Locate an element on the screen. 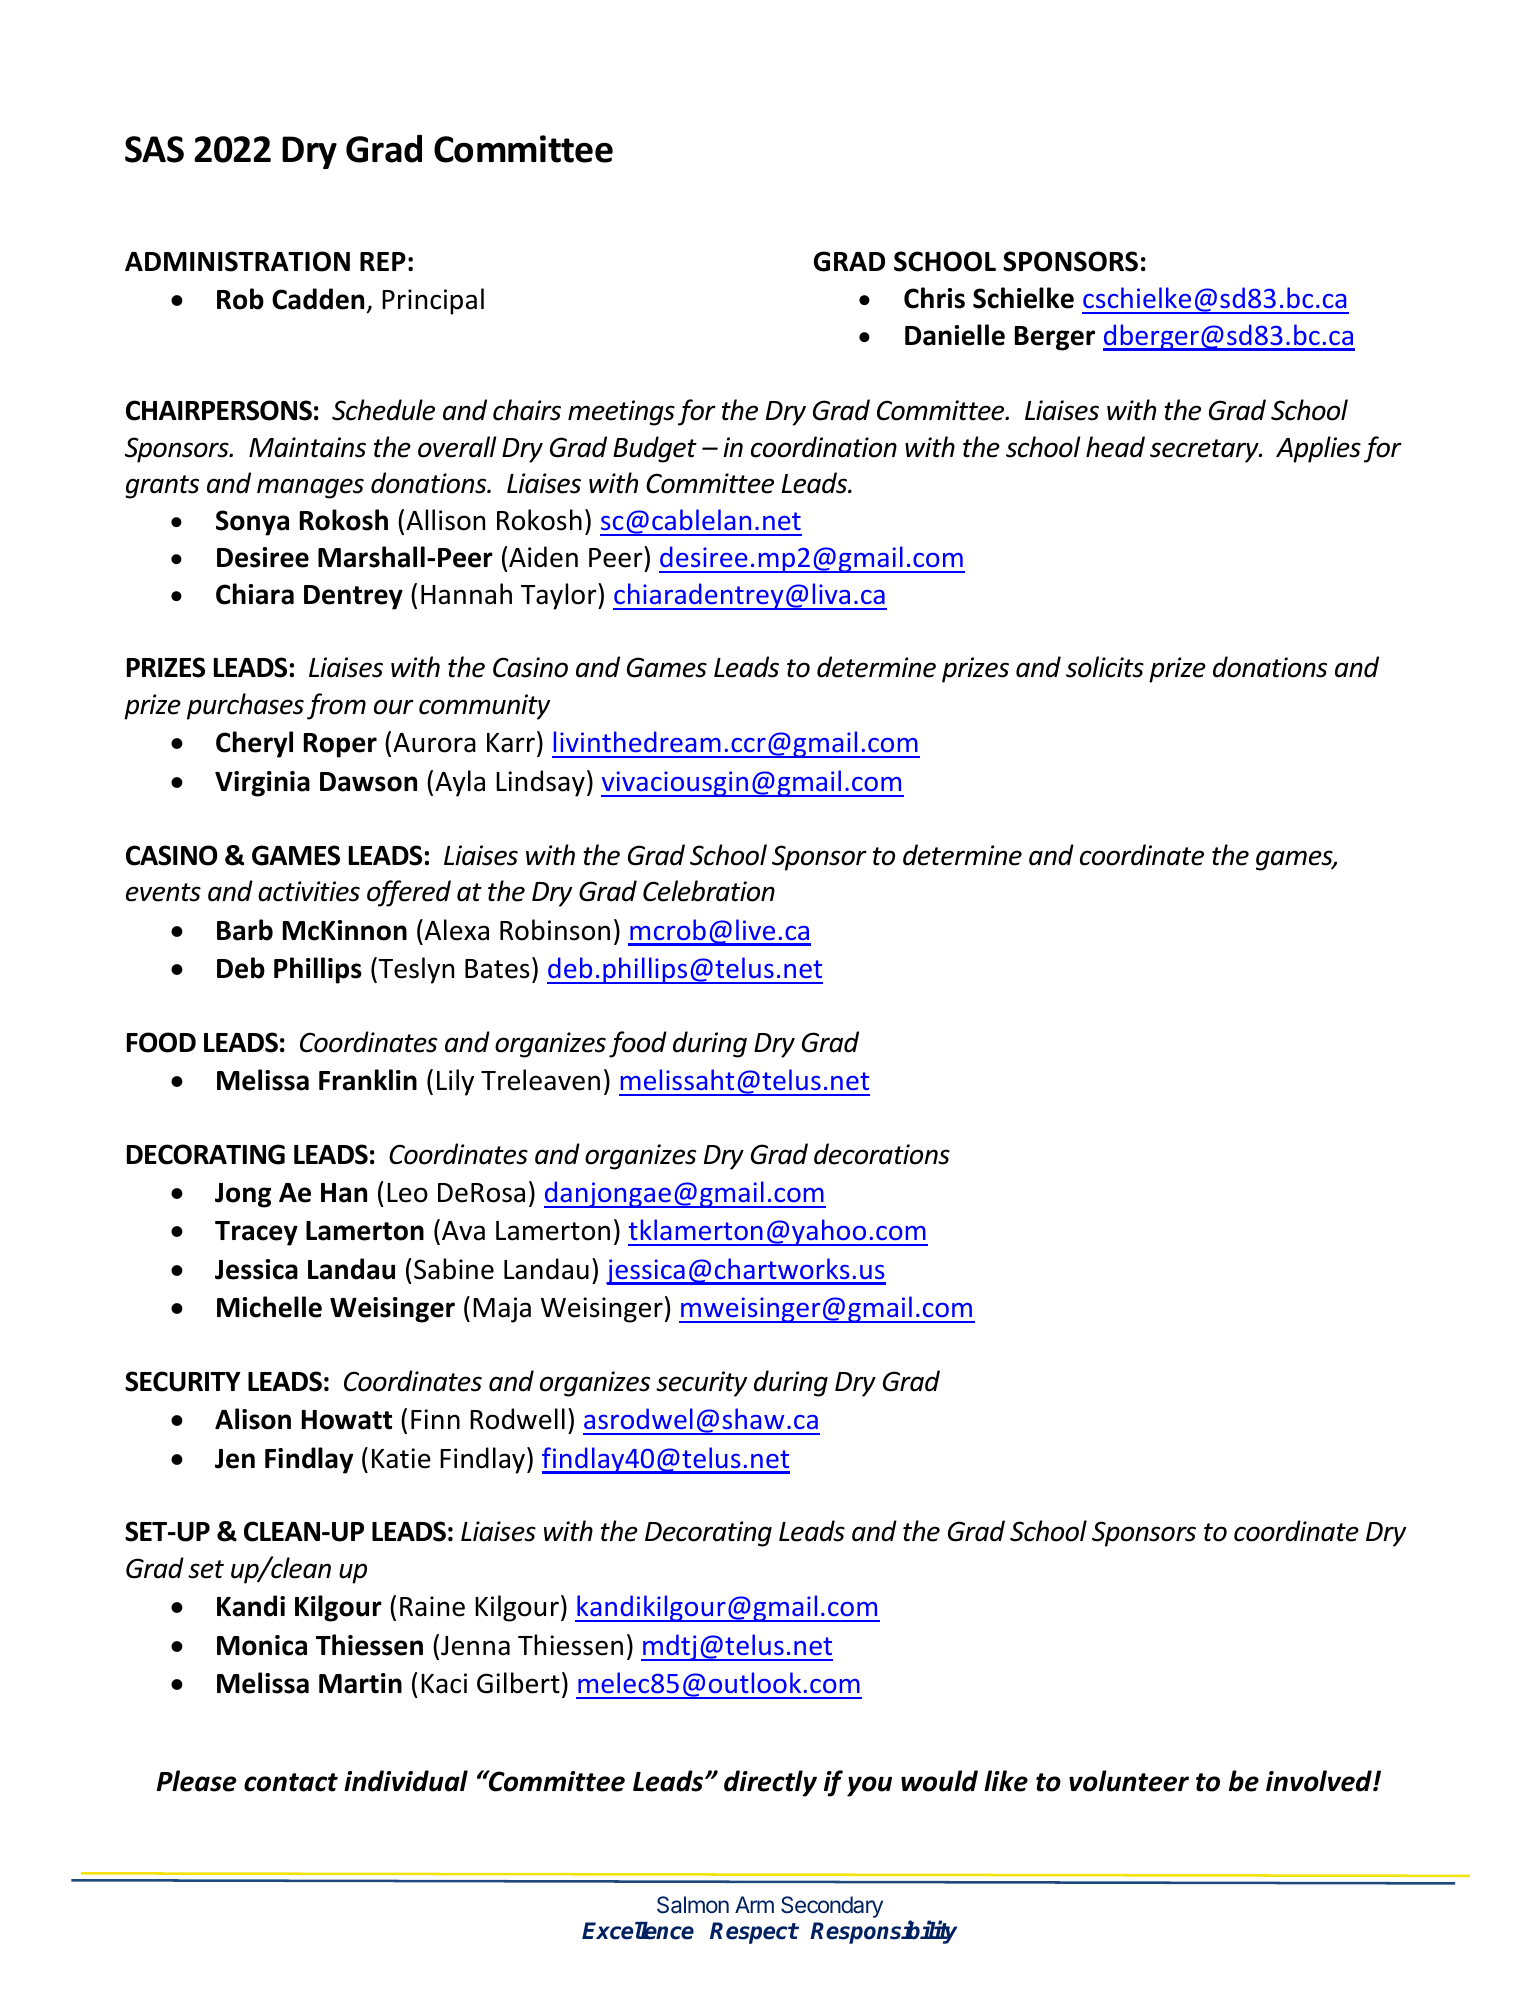 The height and width of the screenshot is (1989, 1537). ADMINISTRATION is located at coordinates (237, 261).
